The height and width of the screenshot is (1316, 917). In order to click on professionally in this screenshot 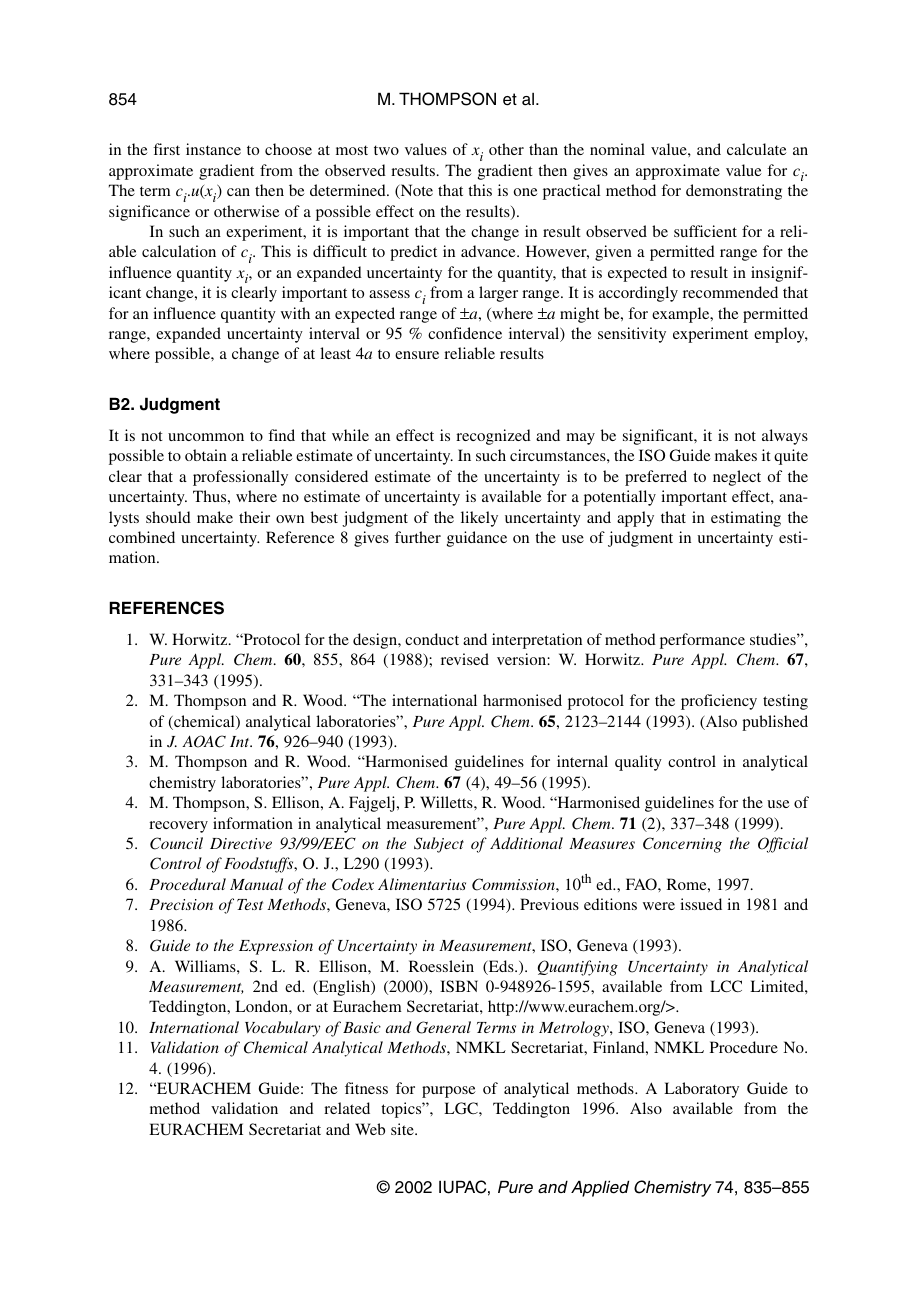, I will do `click(240, 478)`.
